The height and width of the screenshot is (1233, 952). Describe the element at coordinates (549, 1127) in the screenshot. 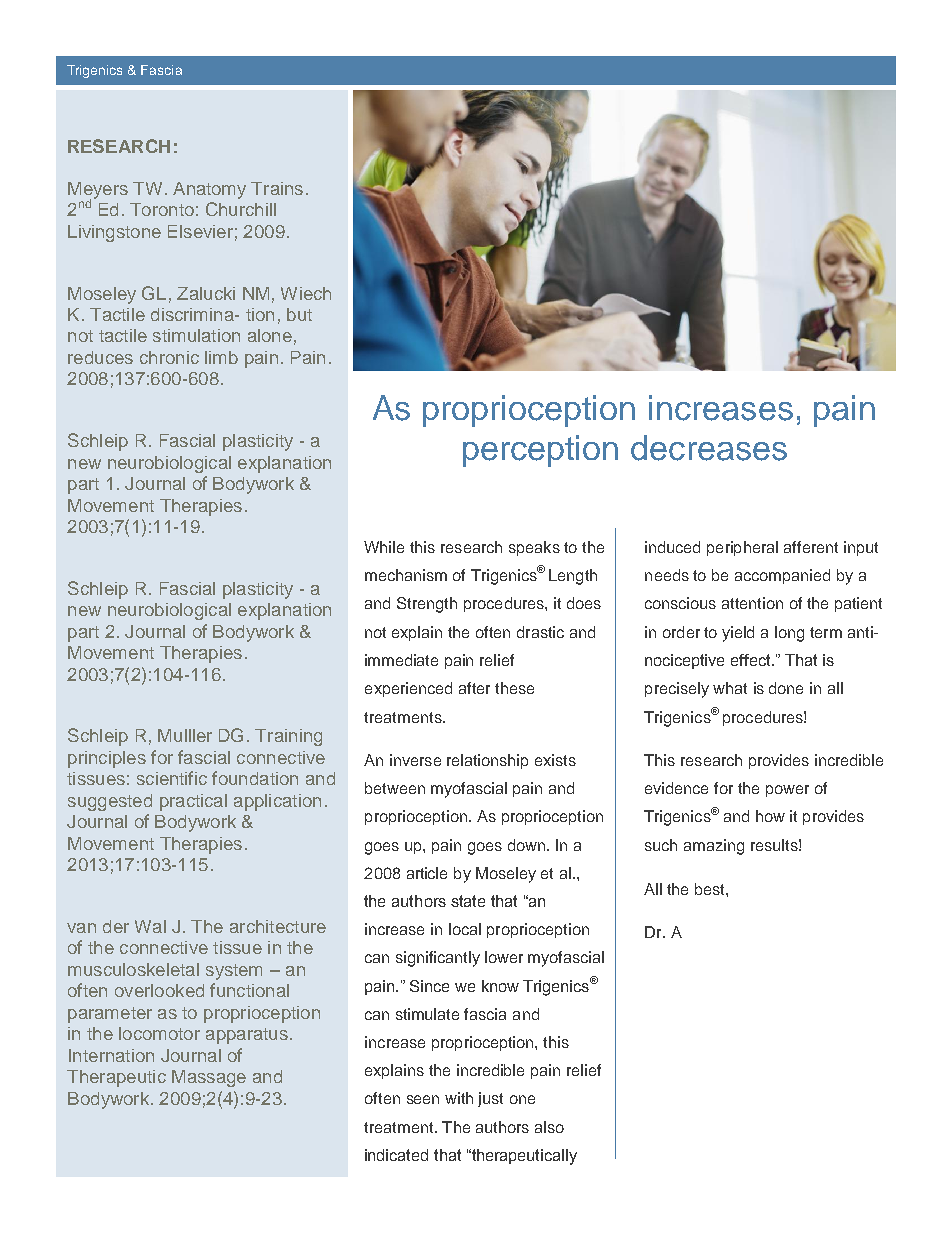

I see `also` at that location.
